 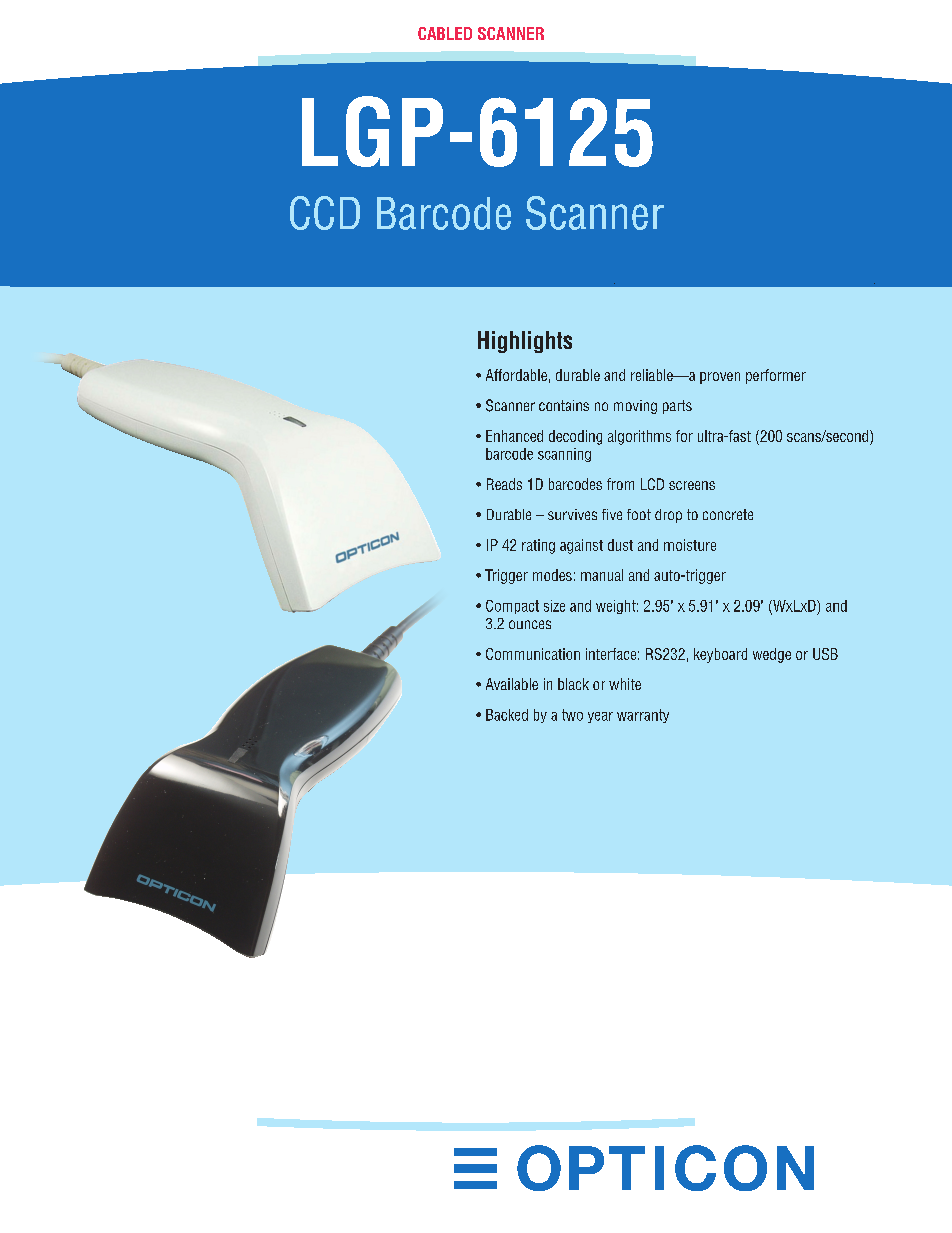 I want to click on Affordable, so click(x=516, y=375).
